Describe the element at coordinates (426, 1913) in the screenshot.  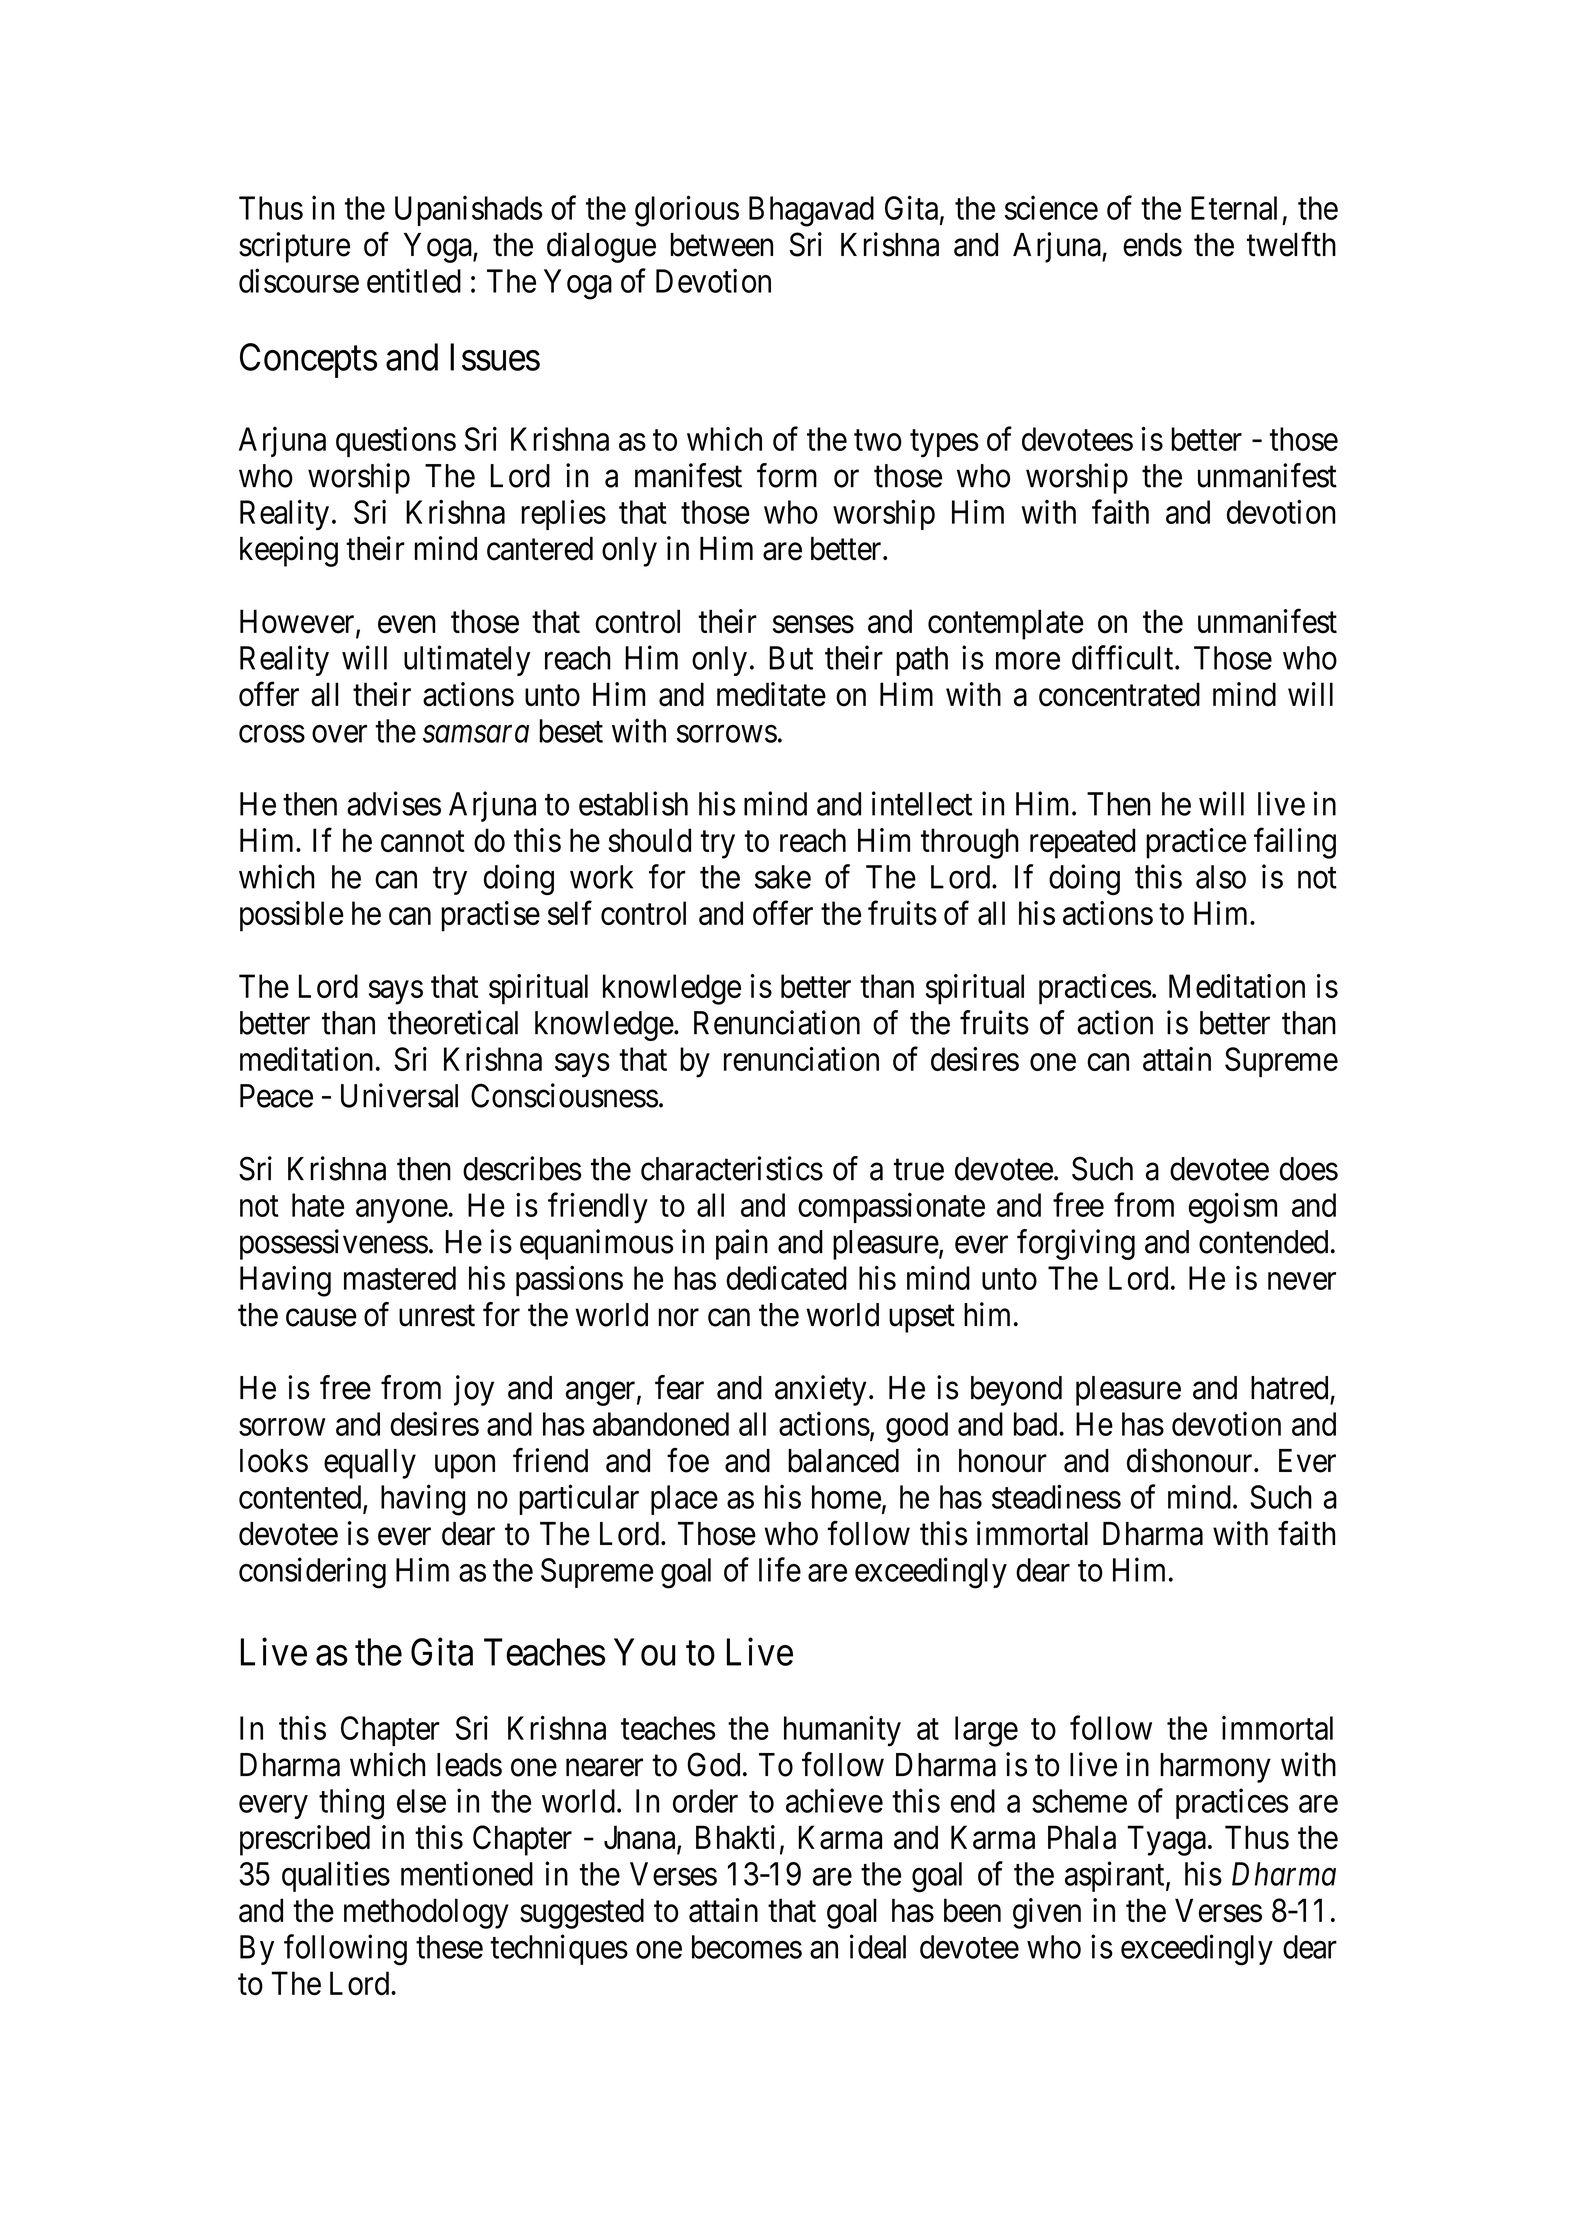
I see `methodology` at that location.
